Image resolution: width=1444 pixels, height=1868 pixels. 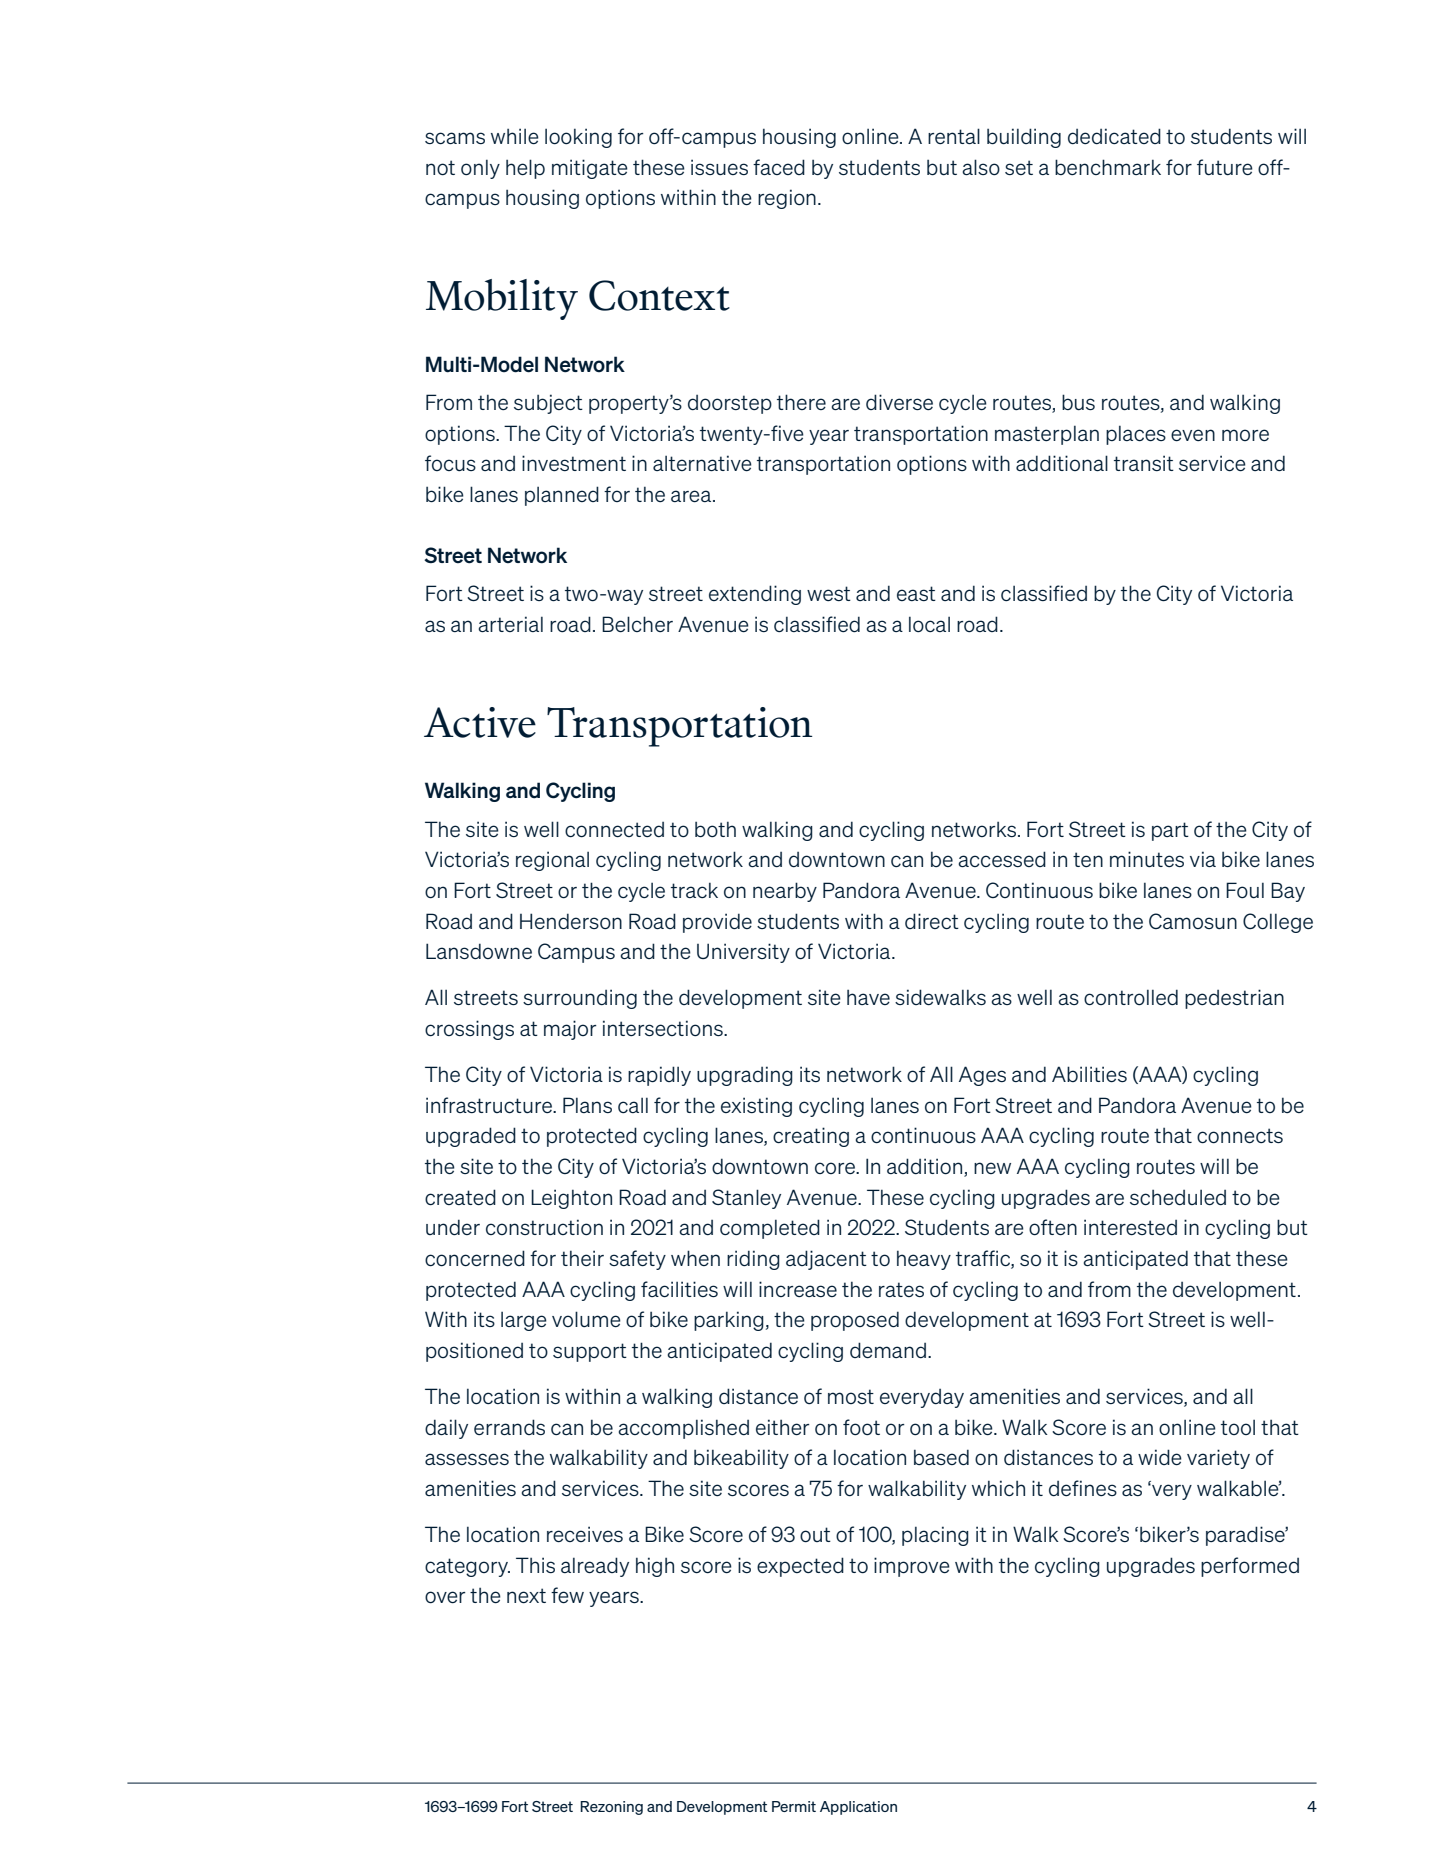 What do you see at coordinates (1238, 1427) in the page?
I see `tool` at bounding box center [1238, 1427].
